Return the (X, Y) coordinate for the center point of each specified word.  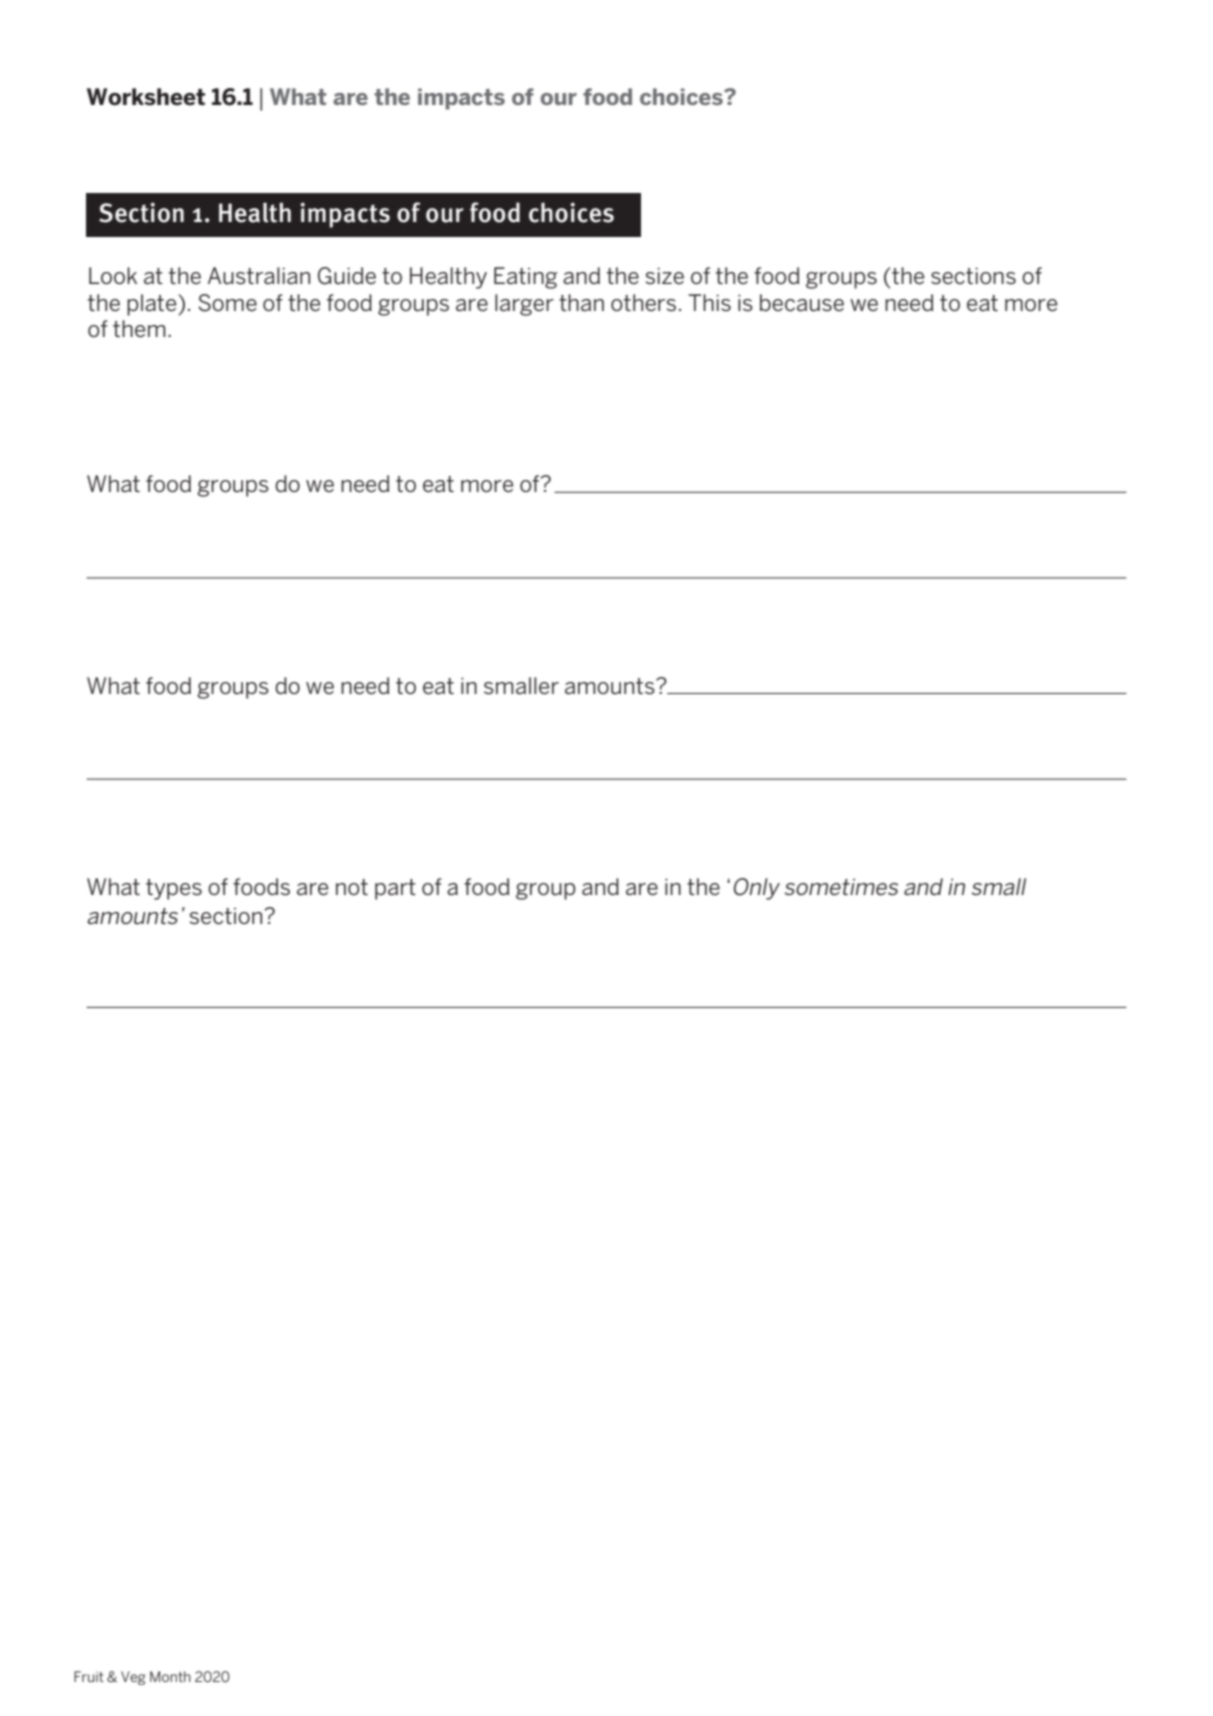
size (665, 276)
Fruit (89, 1676)
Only (757, 889)
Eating (525, 278)
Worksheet (146, 97)
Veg (133, 1678)
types (174, 889)
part (395, 889)
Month (170, 1676)
